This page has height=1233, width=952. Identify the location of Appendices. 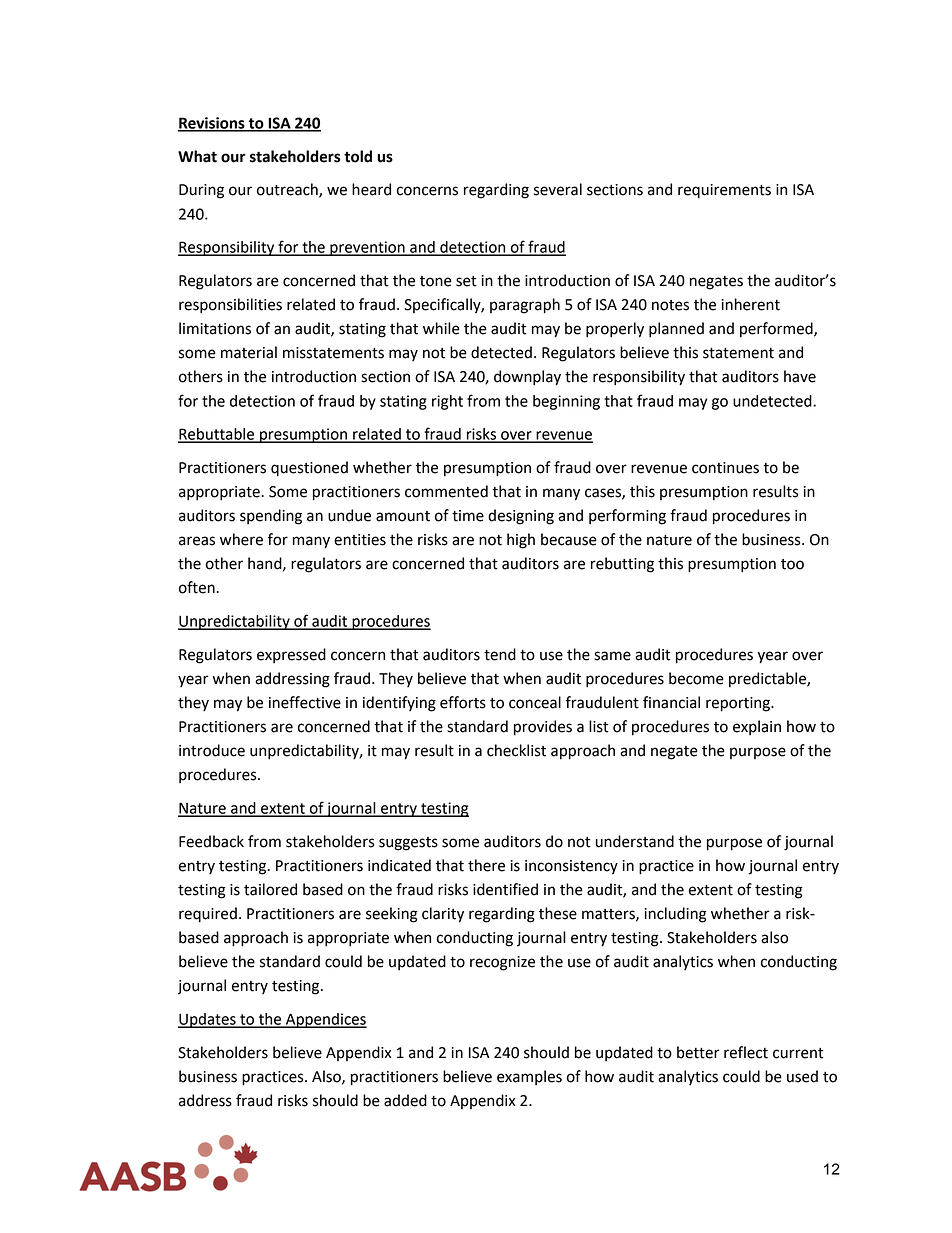
(325, 1020).
